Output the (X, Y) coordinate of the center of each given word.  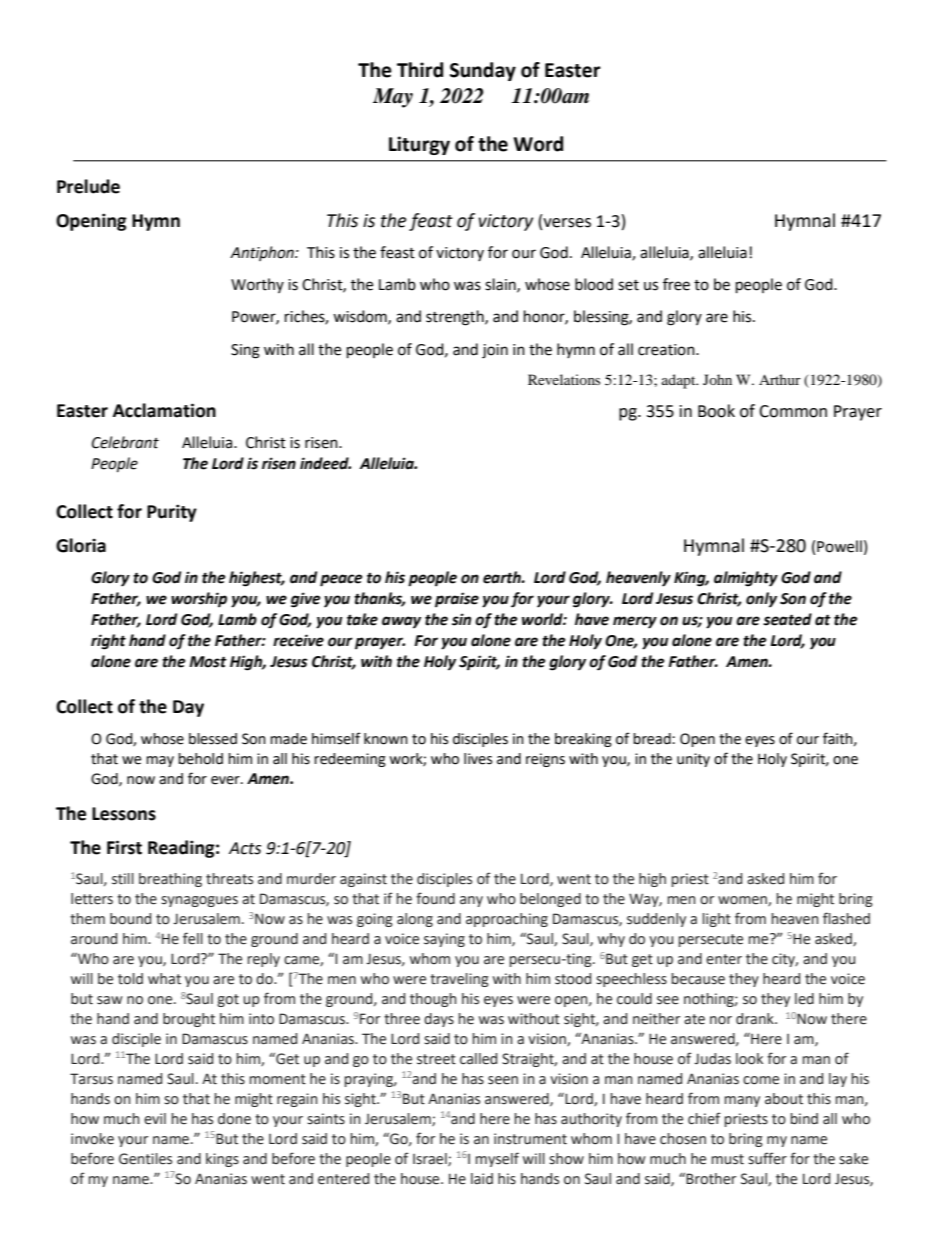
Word (538, 144)
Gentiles (145, 1159)
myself (497, 1159)
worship (199, 600)
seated (787, 619)
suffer (767, 1158)
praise (457, 600)
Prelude (88, 186)
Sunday (483, 71)
